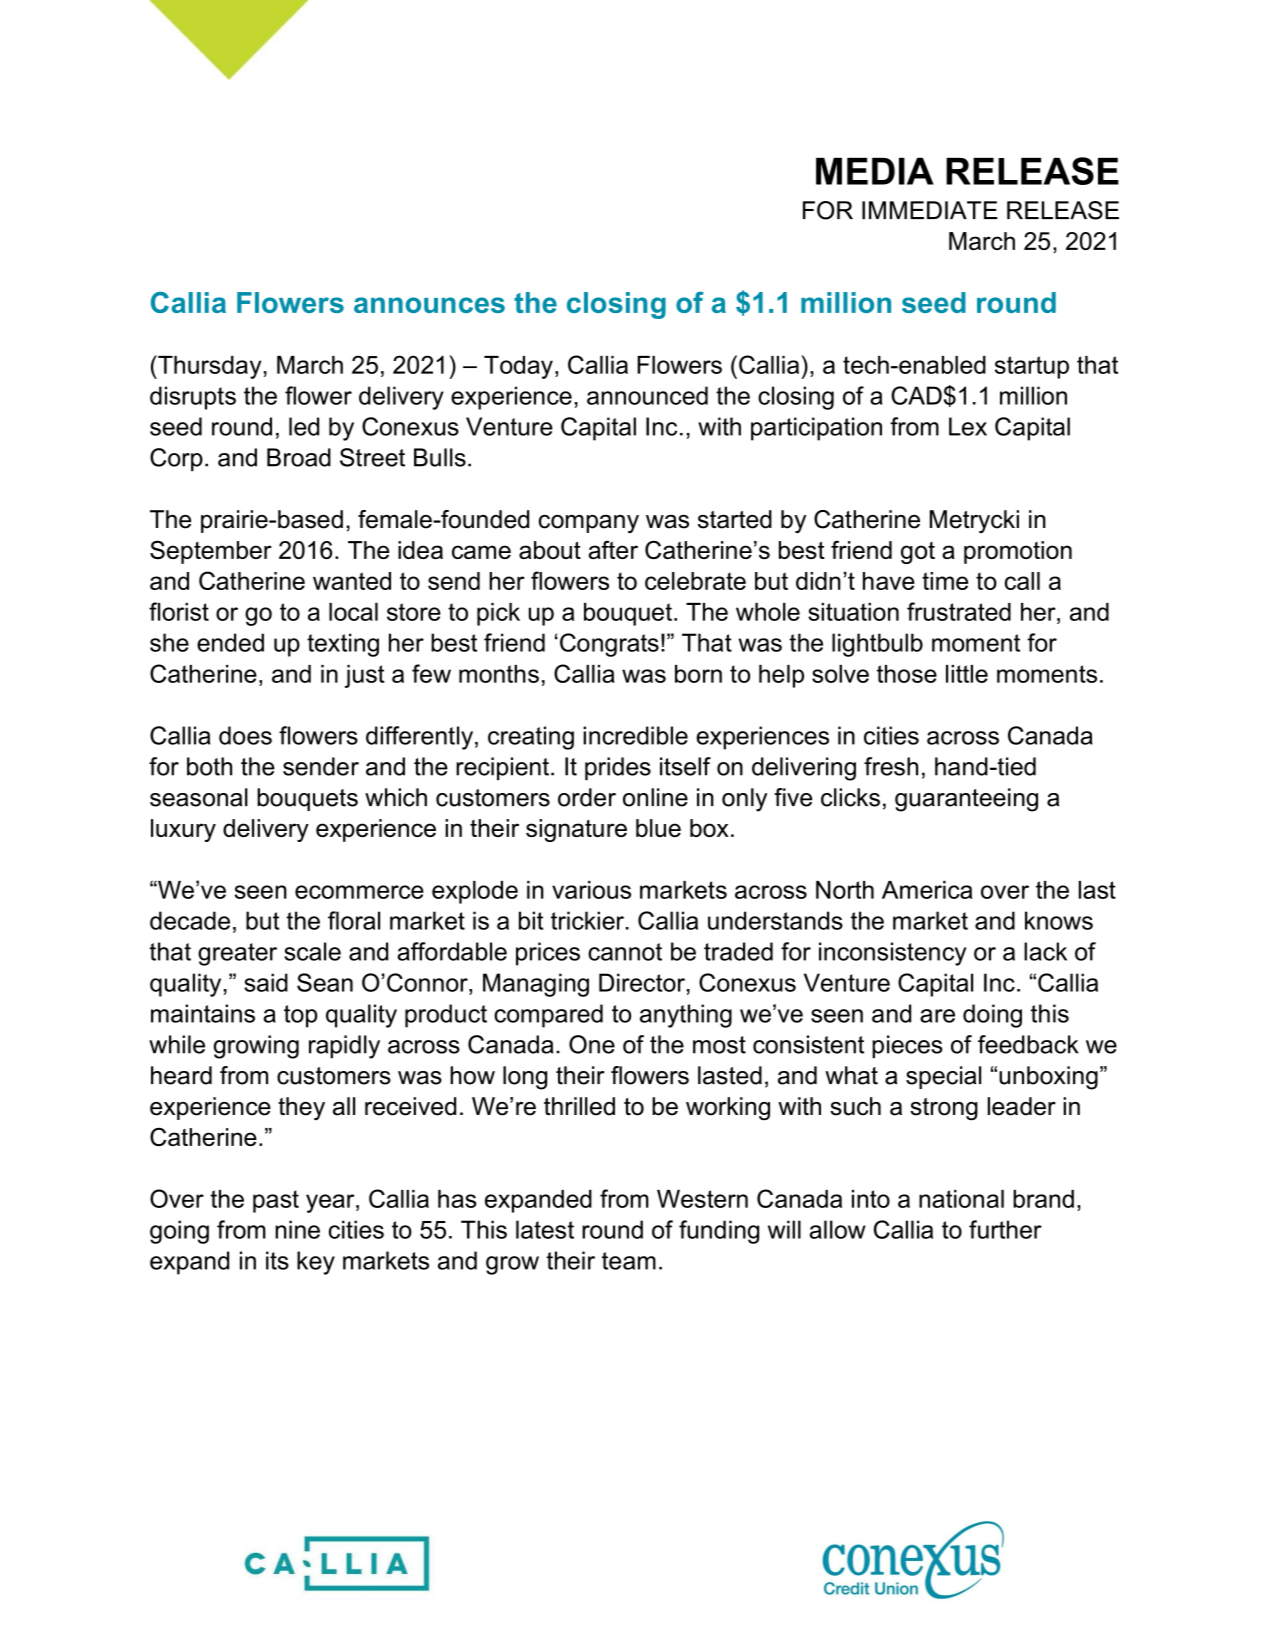  Describe the element at coordinates (1005, 1229) in the screenshot. I see `further` at that location.
